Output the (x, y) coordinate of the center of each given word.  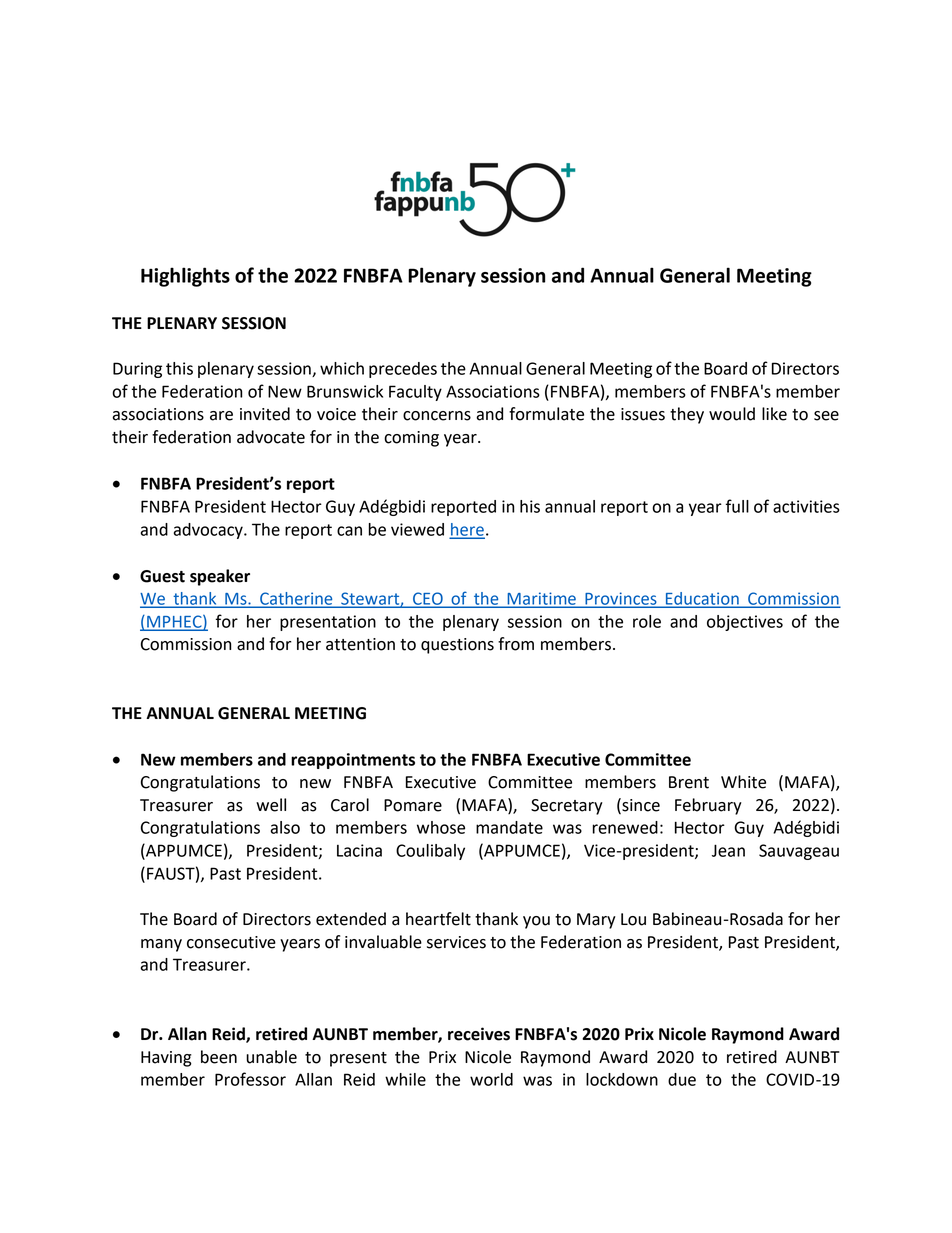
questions (457, 646)
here (467, 530)
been (219, 1057)
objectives (745, 623)
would (732, 414)
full (737, 506)
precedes (403, 370)
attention (360, 644)
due (682, 1079)
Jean (728, 850)
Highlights (185, 277)
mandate (509, 827)
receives (479, 1034)
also (285, 827)
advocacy (209, 531)
